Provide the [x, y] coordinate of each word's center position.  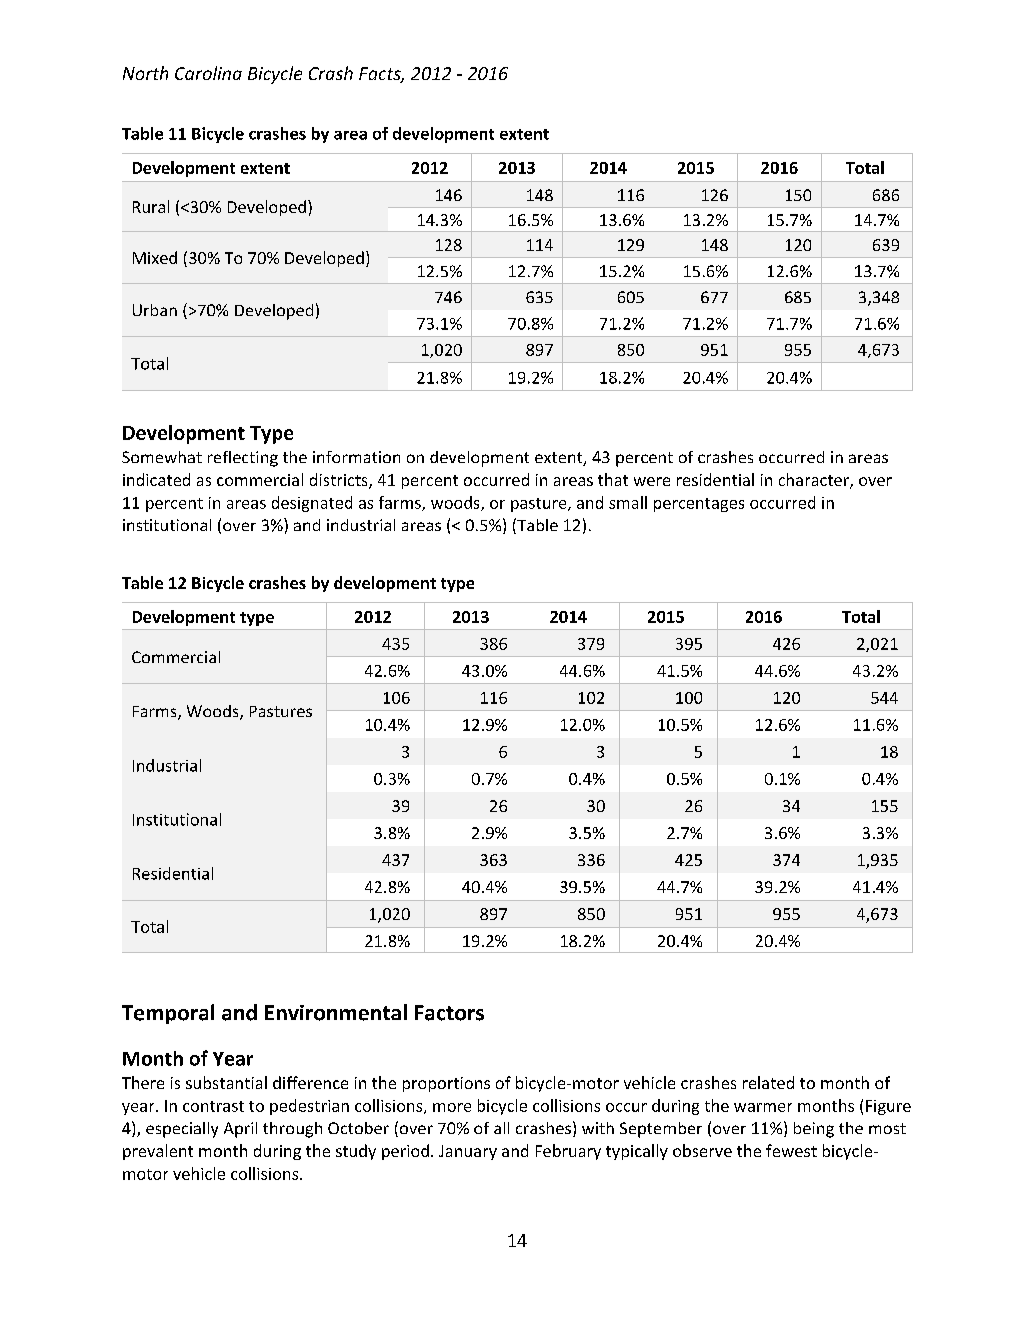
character [815, 481]
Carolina [208, 73]
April [240, 1130]
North [145, 73]
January [468, 1152]
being [814, 1130]
